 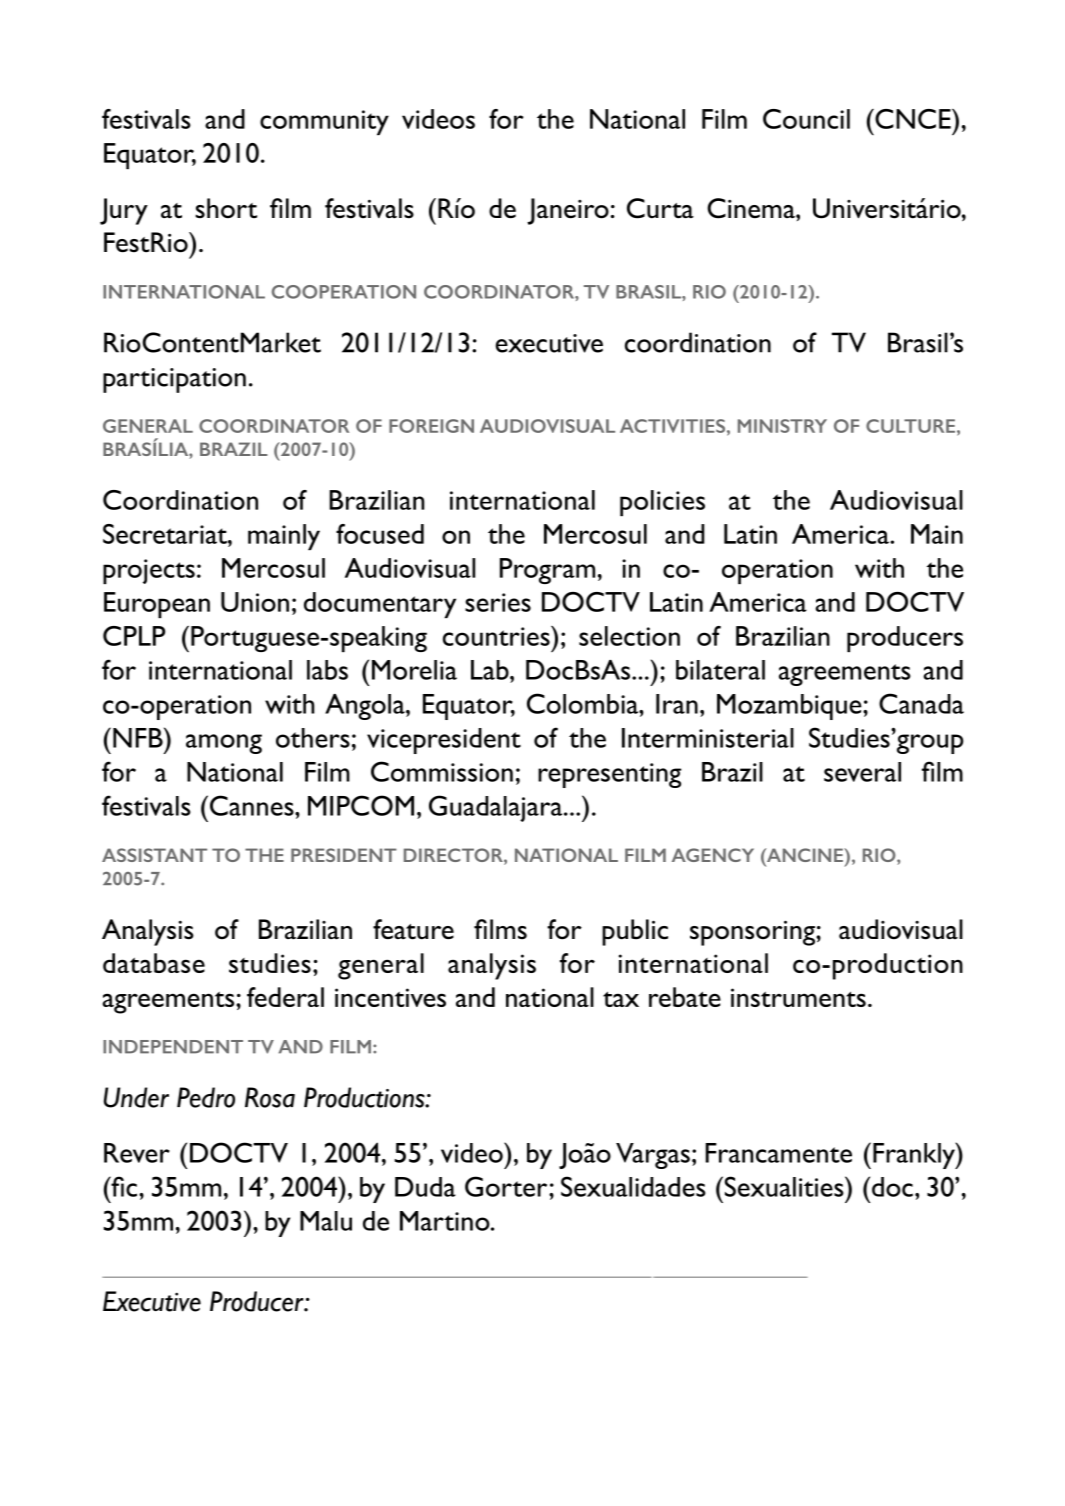 I want to click on Council, so click(x=806, y=119).
